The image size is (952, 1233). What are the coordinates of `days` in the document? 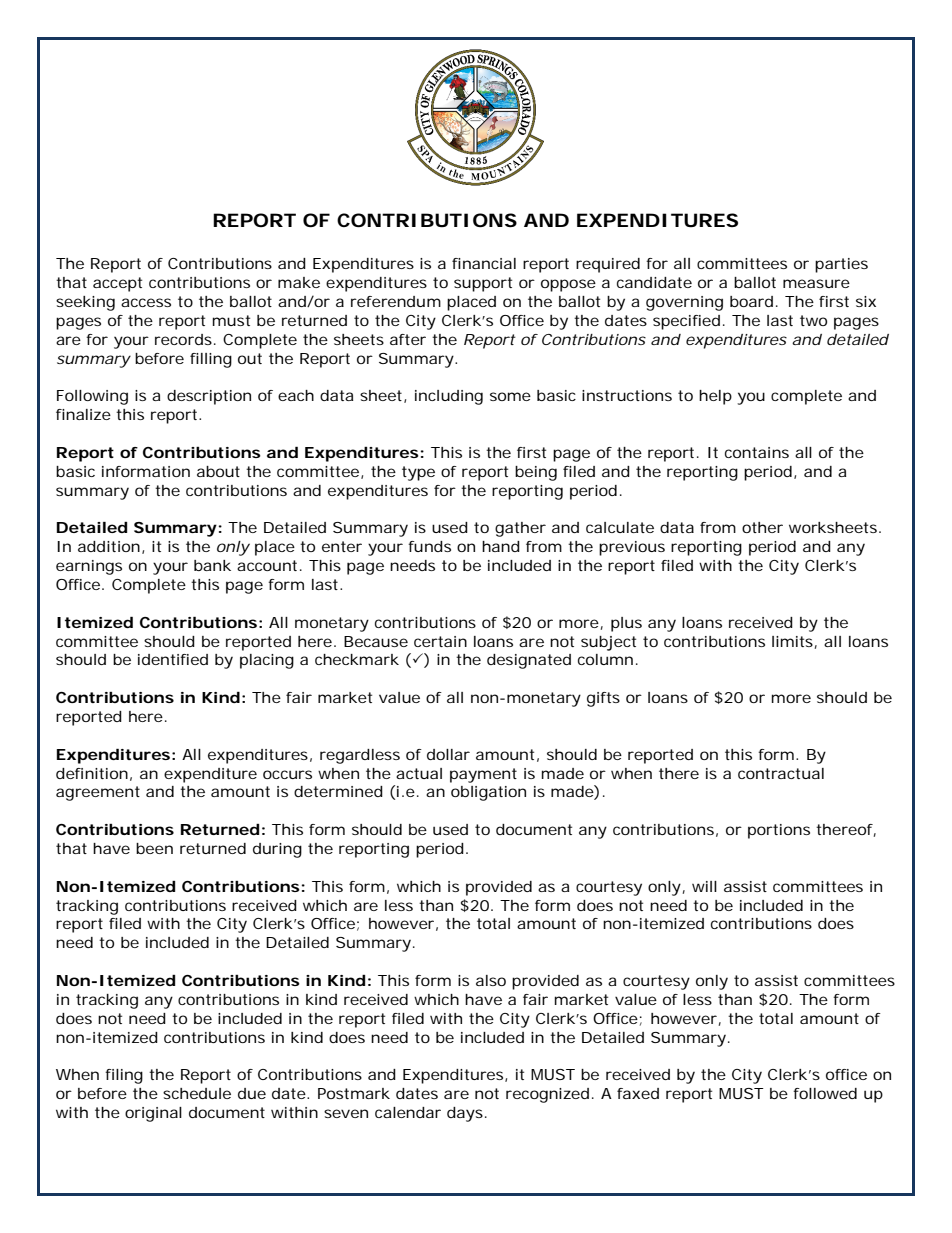 It's located at (465, 1114).
